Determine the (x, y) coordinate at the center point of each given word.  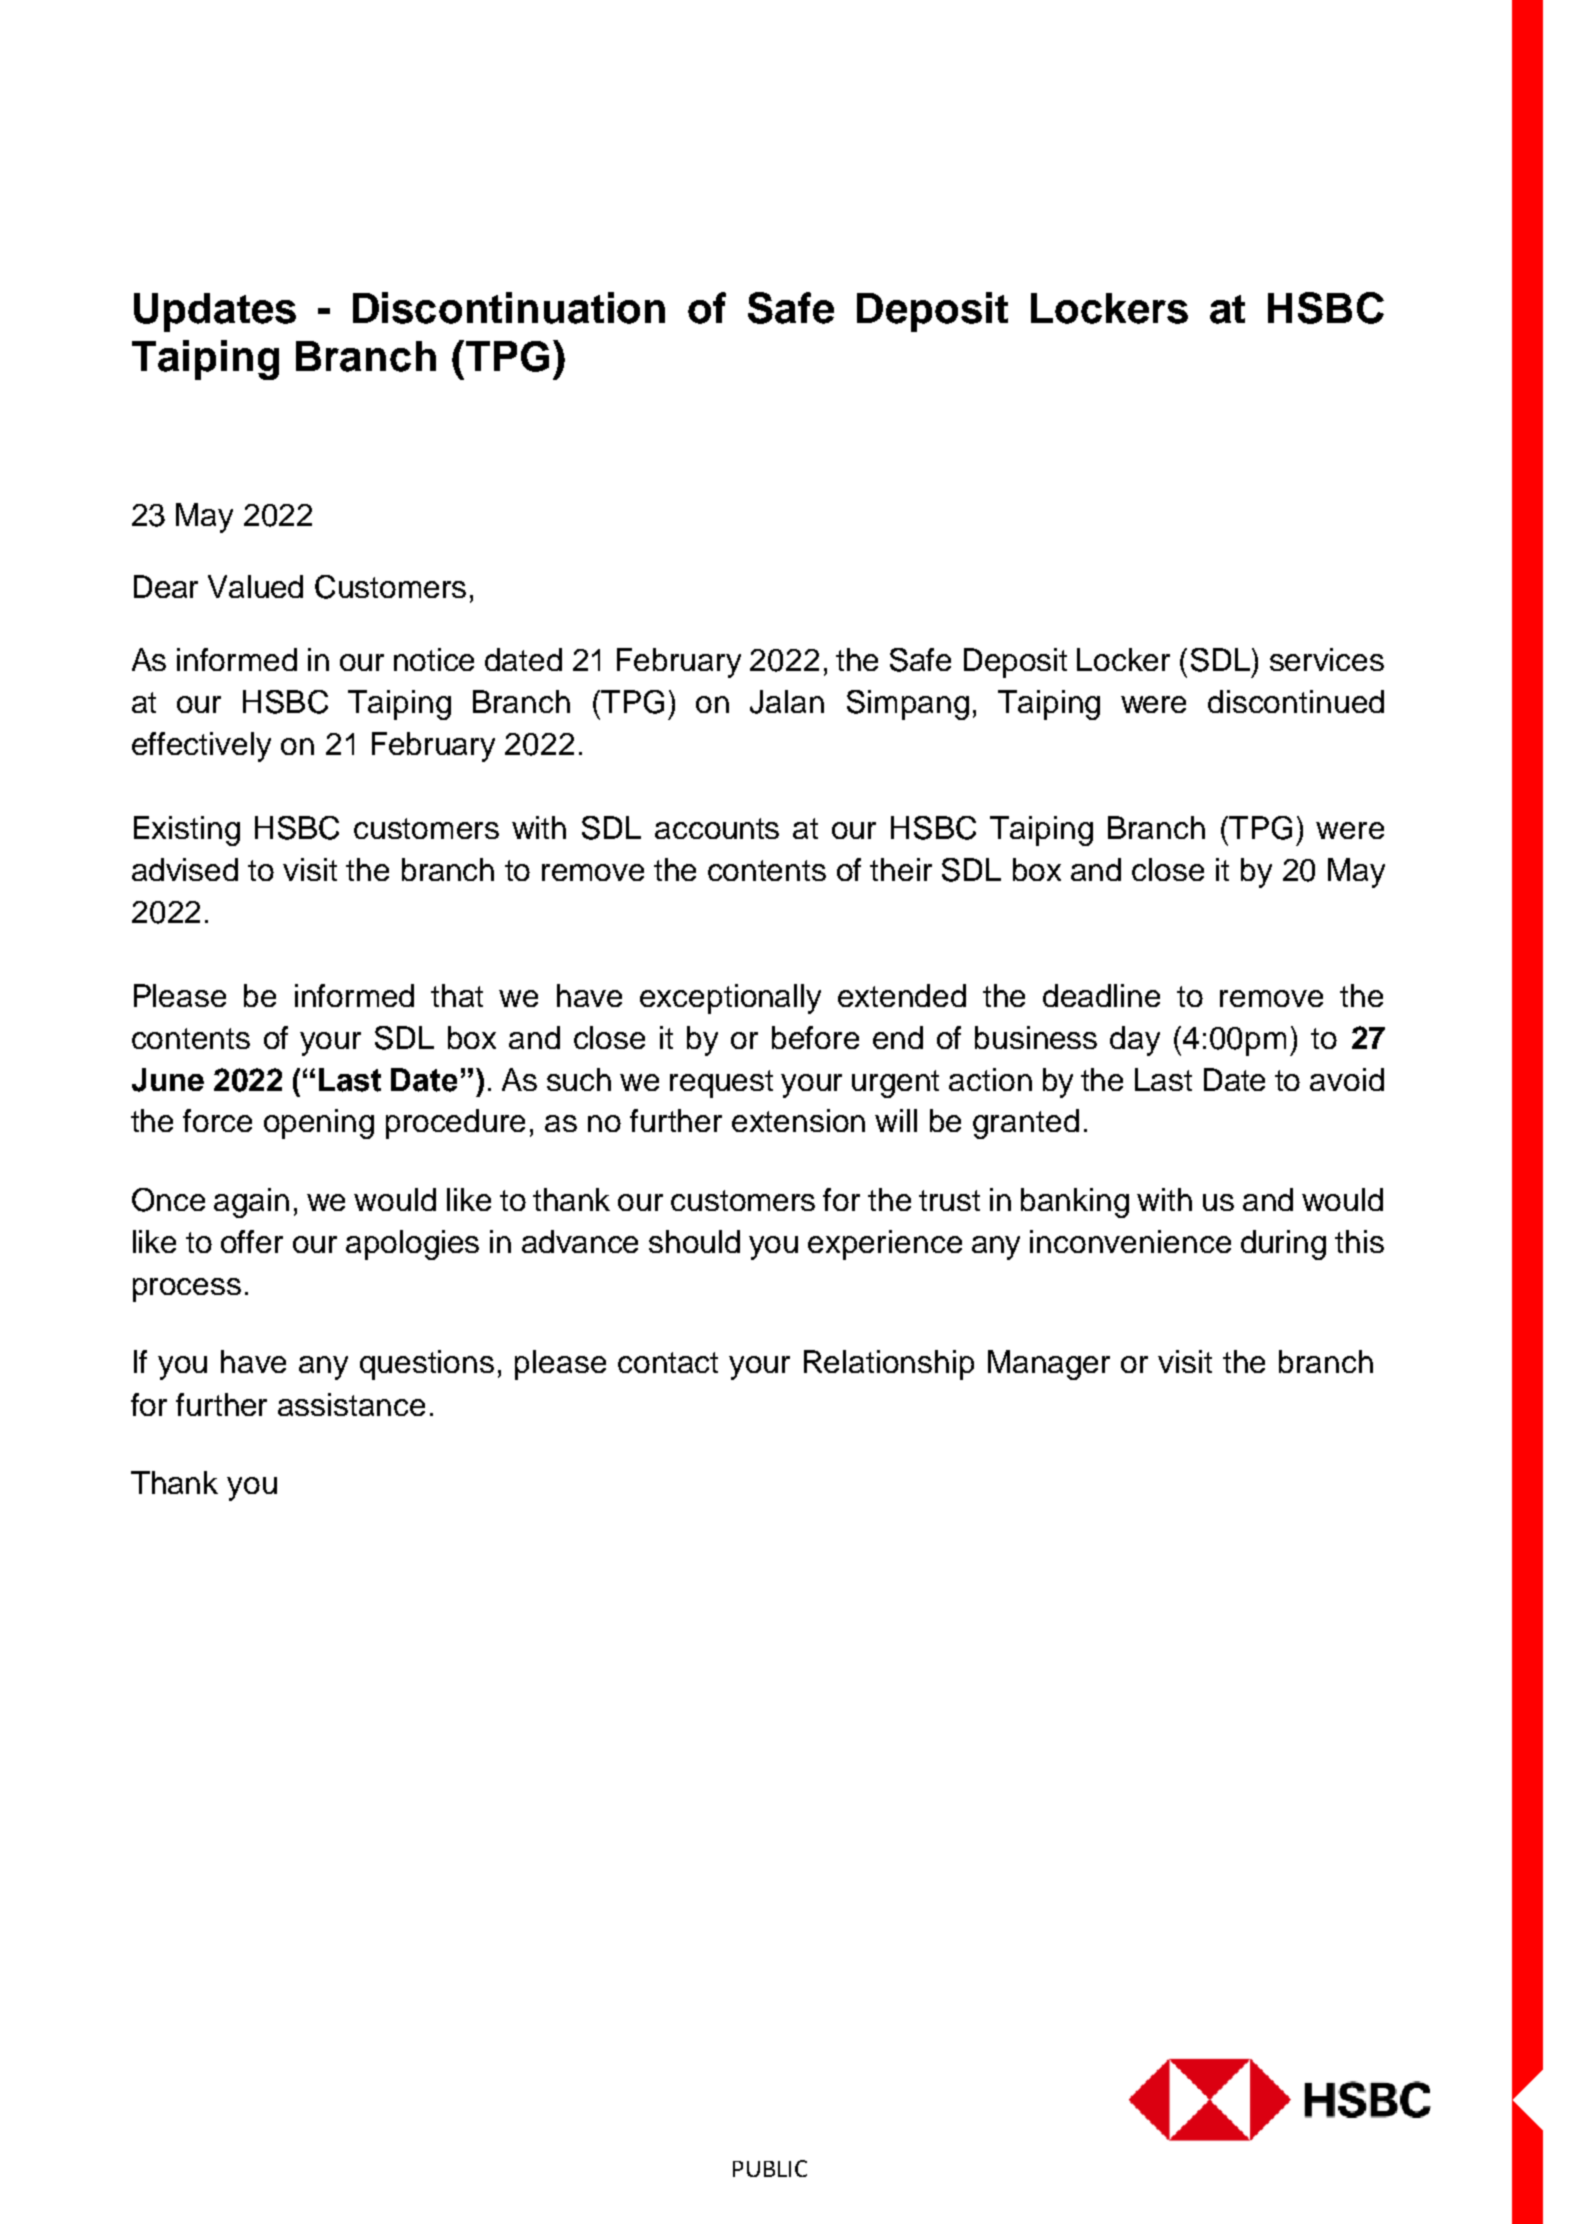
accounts (717, 828)
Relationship (889, 1365)
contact (668, 1362)
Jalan (787, 702)
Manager (1049, 1365)
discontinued (1296, 701)
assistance (351, 1404)
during (1283, 1245)
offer (252, 1241)
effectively (201, 747)
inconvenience (1130, 1241)
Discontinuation (509, 308)
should (694, 1241)
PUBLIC (770, 2168)
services (1327, 659)
